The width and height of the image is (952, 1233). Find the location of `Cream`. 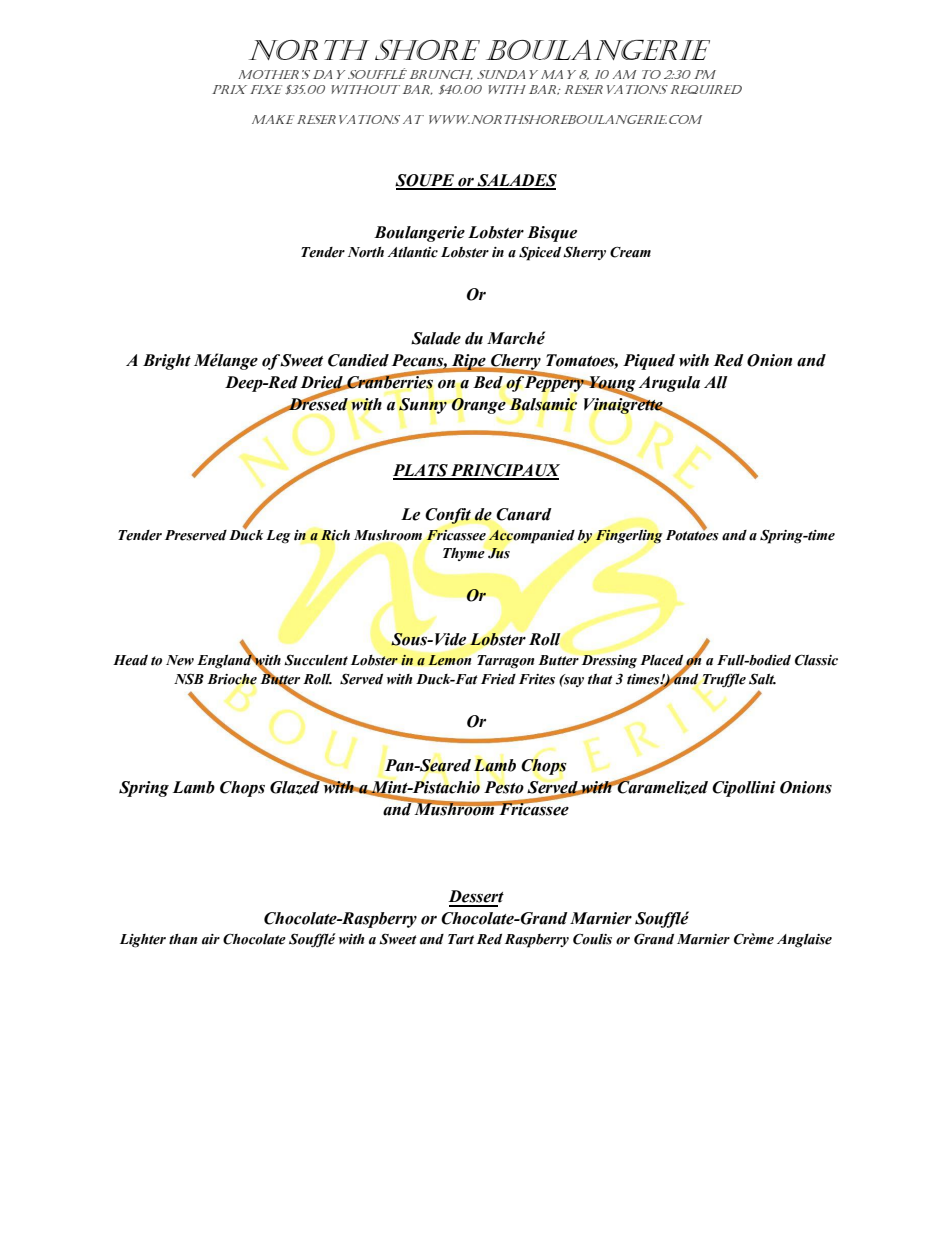

Cream is located at coordinates (630, 252).
